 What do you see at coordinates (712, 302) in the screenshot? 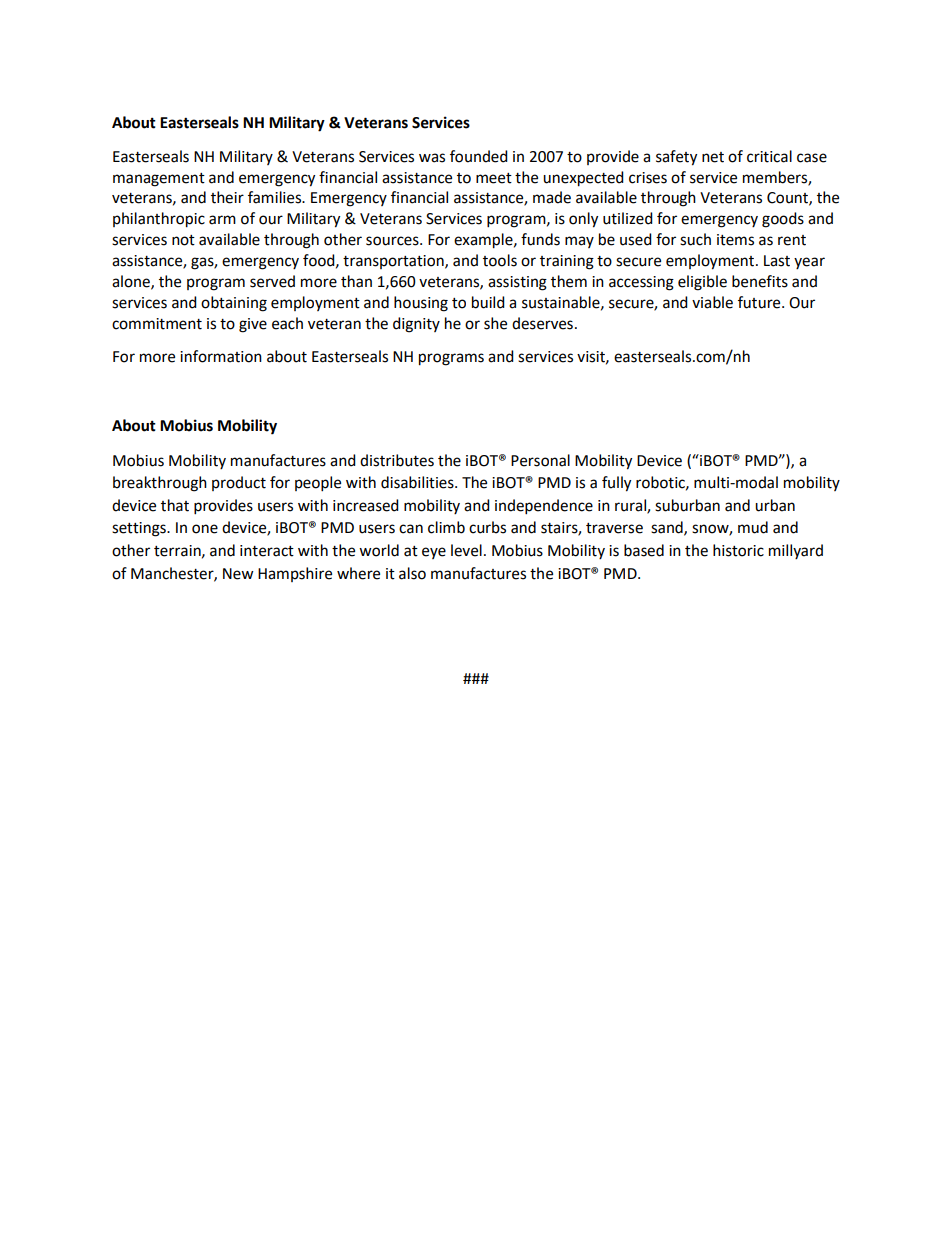
I see `viable` at bounding box center [712, 302].
